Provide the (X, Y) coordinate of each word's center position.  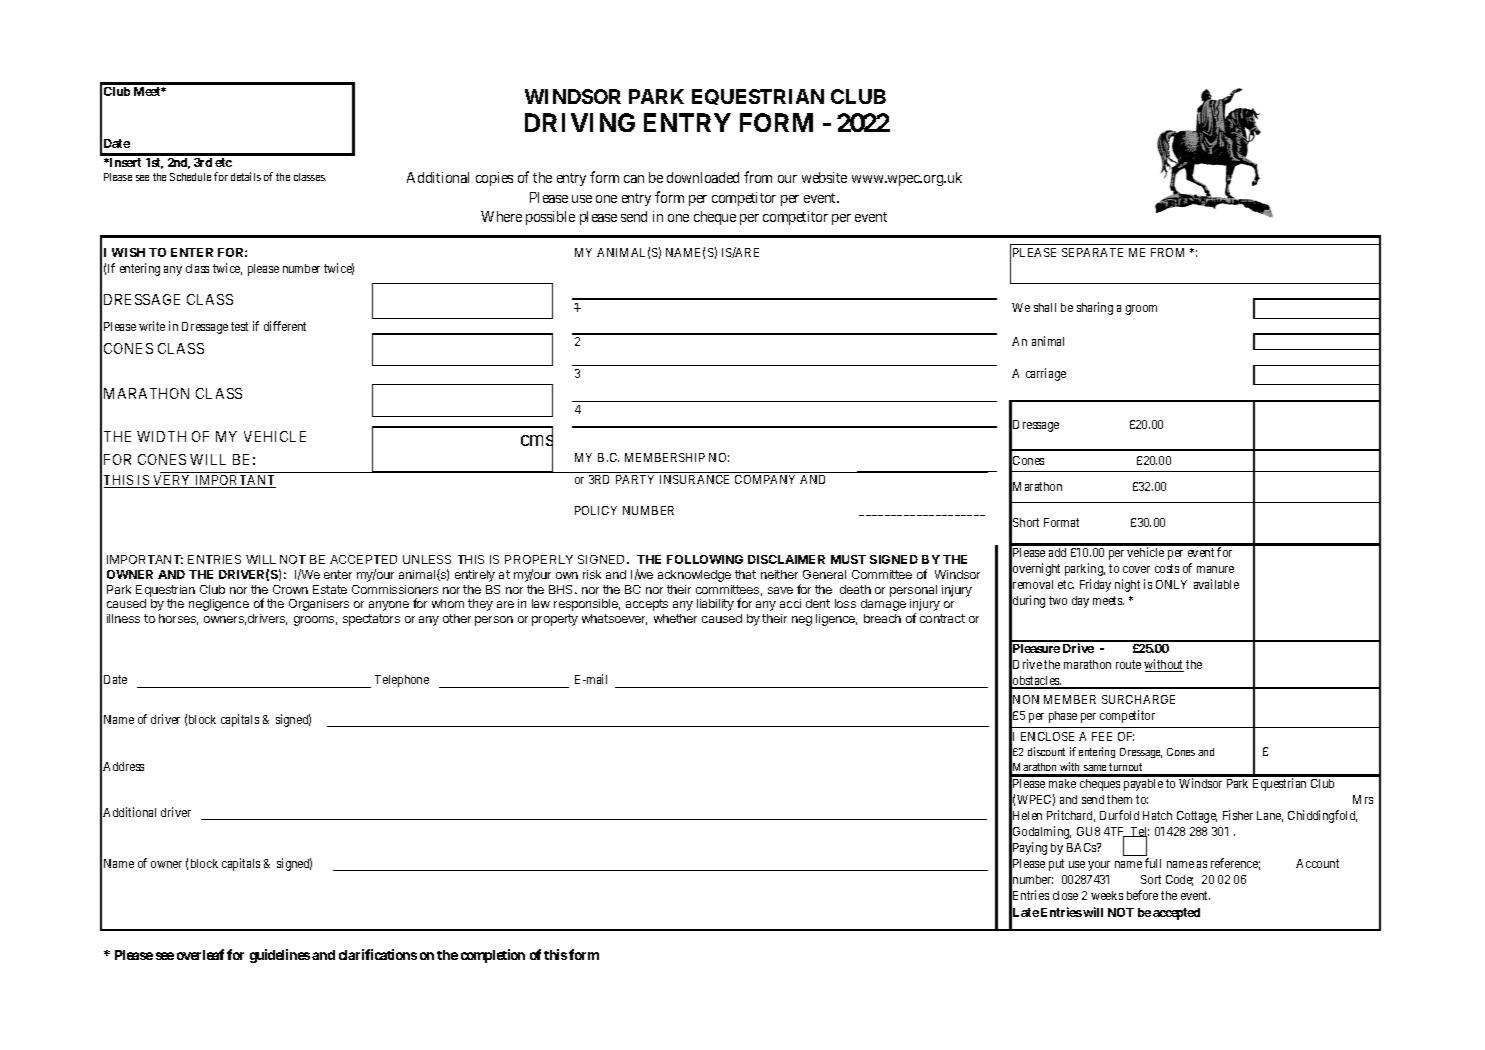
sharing (1095, 308)
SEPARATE (1092, 252)
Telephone (402, 681)
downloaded (703, 177)
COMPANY (765, 479)
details (246, 176)
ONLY (1171, 584)
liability (715, 605)
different (285, 326)
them (1119, 799)
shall (1045, 307)
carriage (1046, 374)
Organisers (319, 605)
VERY (172, 481)
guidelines (280, 956)
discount (1046, 751)
